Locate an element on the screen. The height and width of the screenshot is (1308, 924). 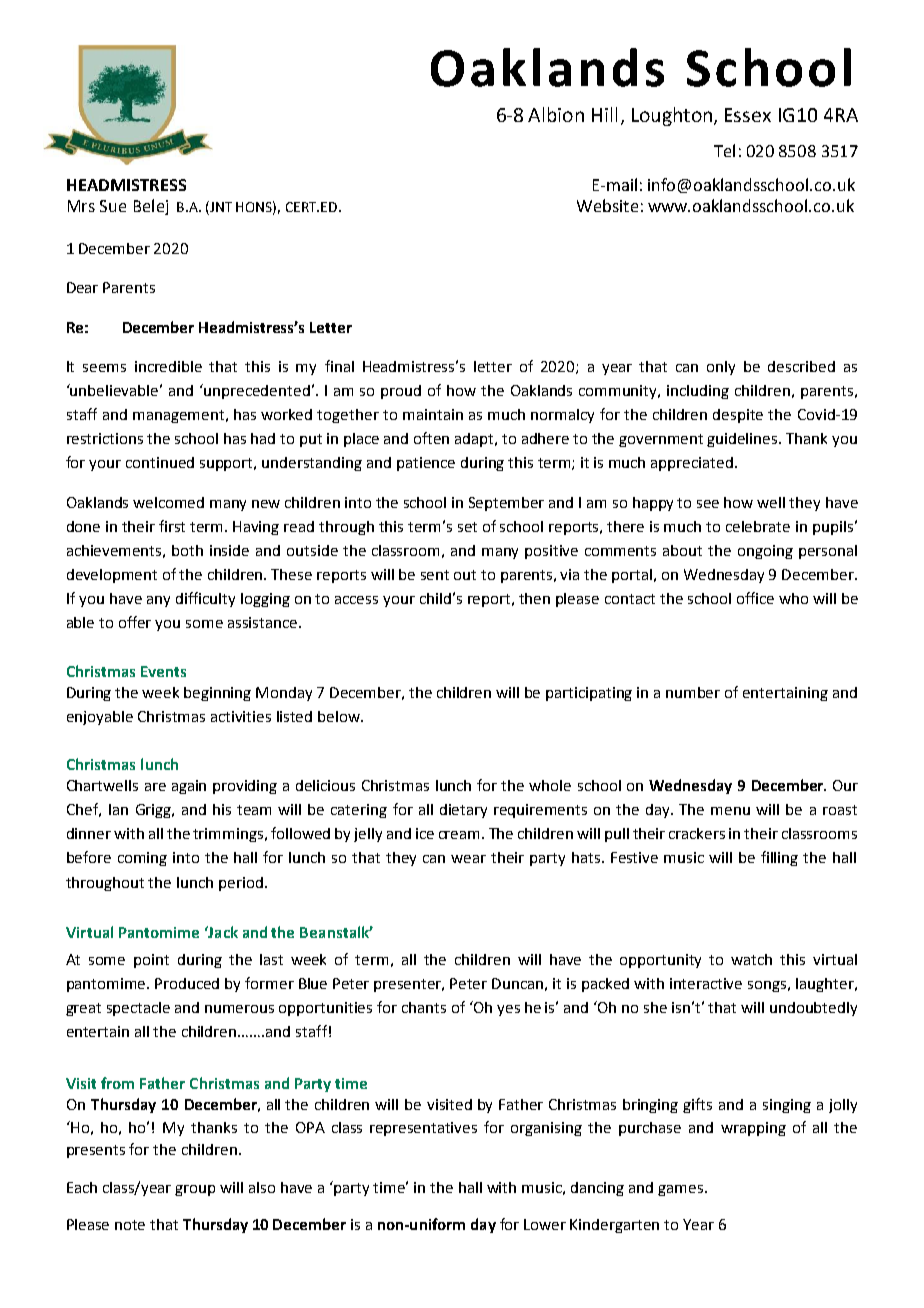
group is located at coordinates (195, 1190).
